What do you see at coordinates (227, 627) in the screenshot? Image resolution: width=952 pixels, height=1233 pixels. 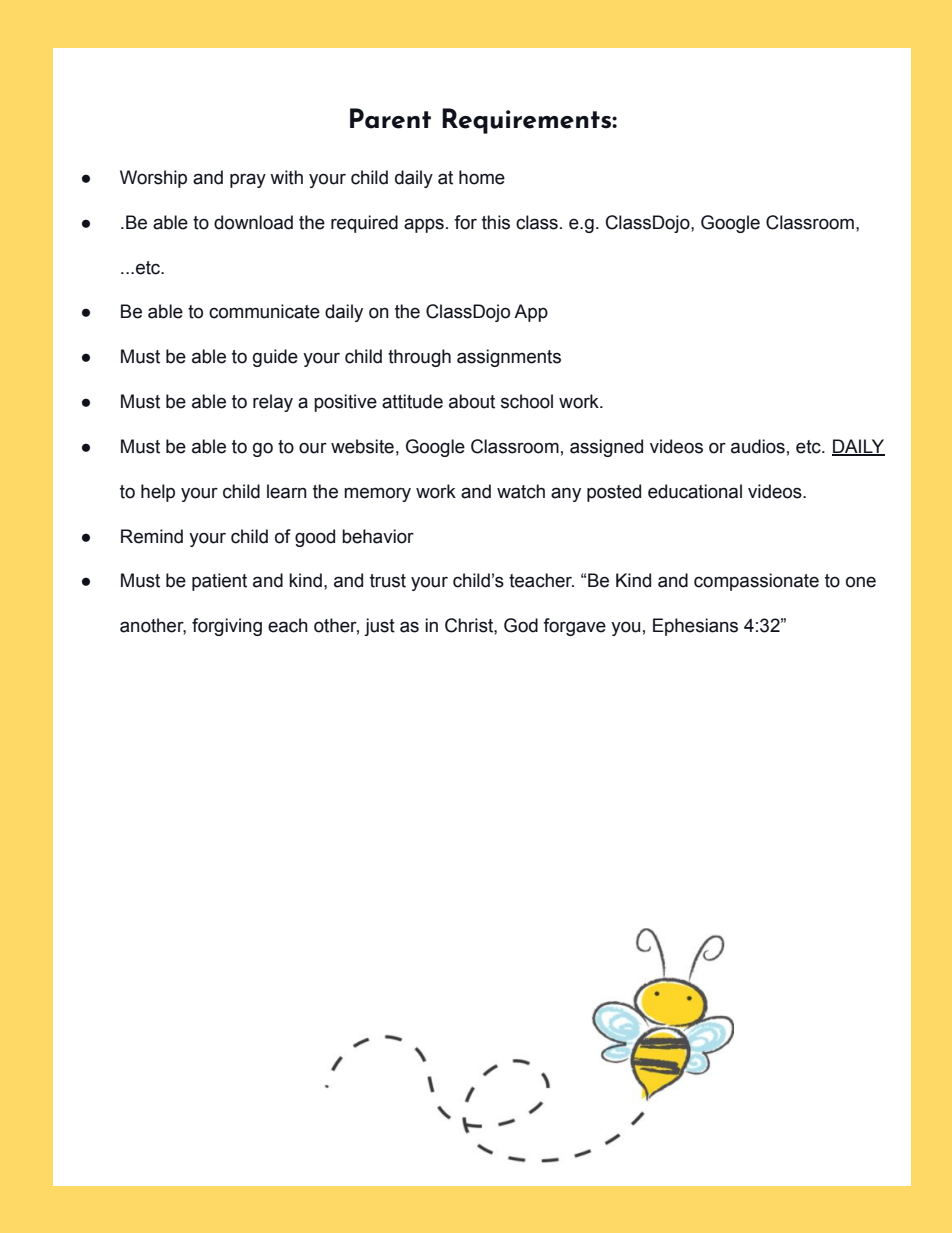 I see `forgiving` at bounding box center [227, 627].
